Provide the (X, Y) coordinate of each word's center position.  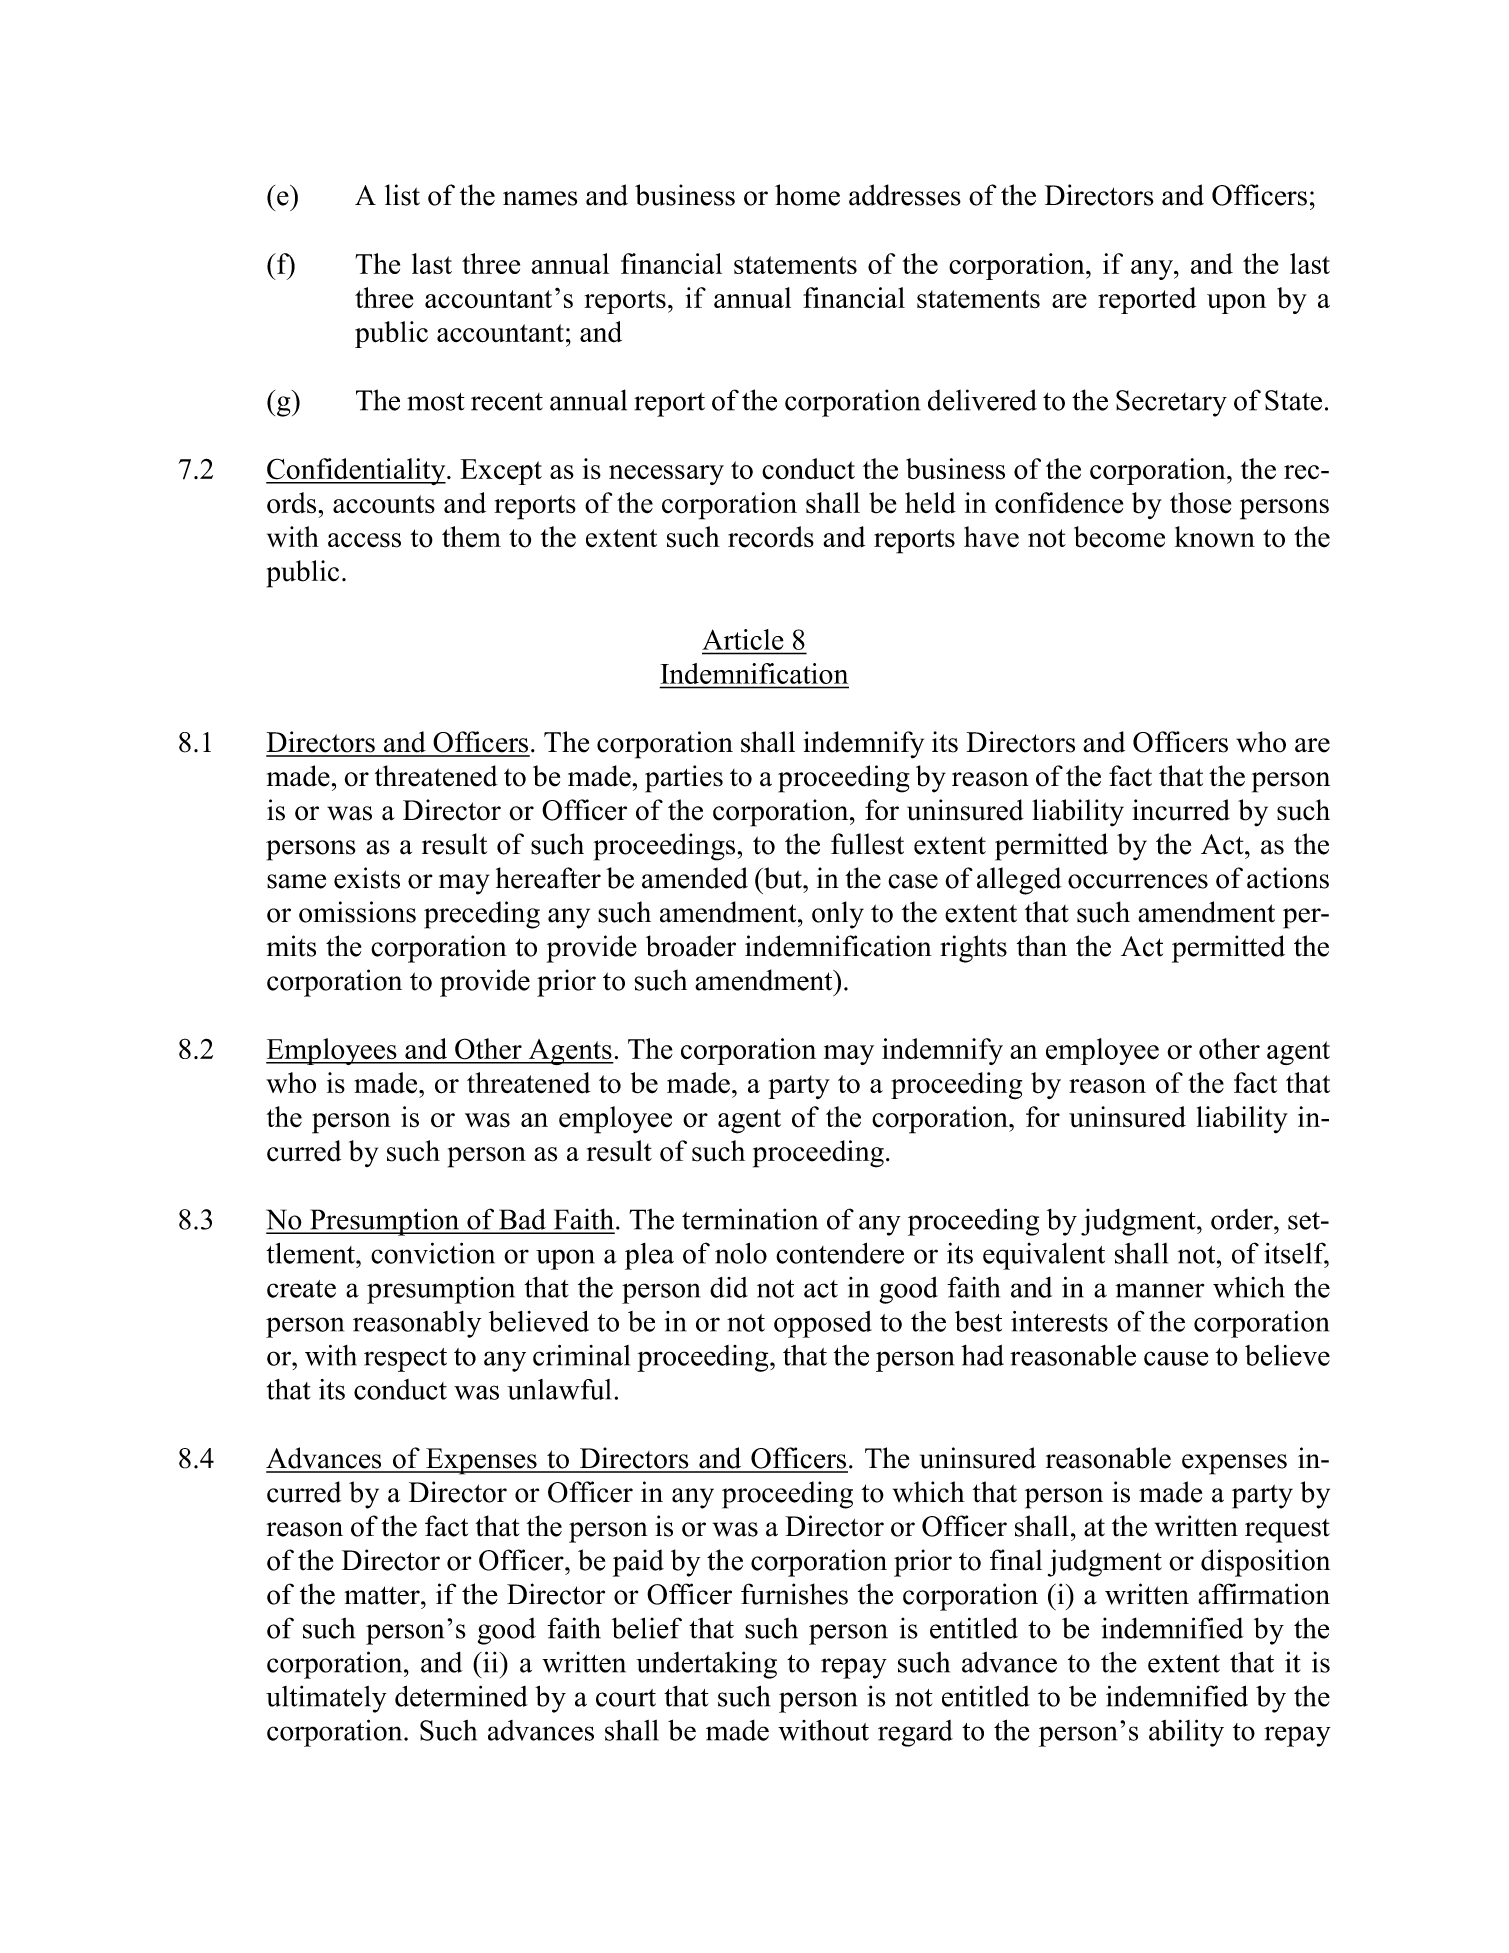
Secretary (1171, 403)
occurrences (1138, 881)
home (807, 195)
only (838, 915)
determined (461, 1696)
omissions (357, 912)
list (402, 195)
